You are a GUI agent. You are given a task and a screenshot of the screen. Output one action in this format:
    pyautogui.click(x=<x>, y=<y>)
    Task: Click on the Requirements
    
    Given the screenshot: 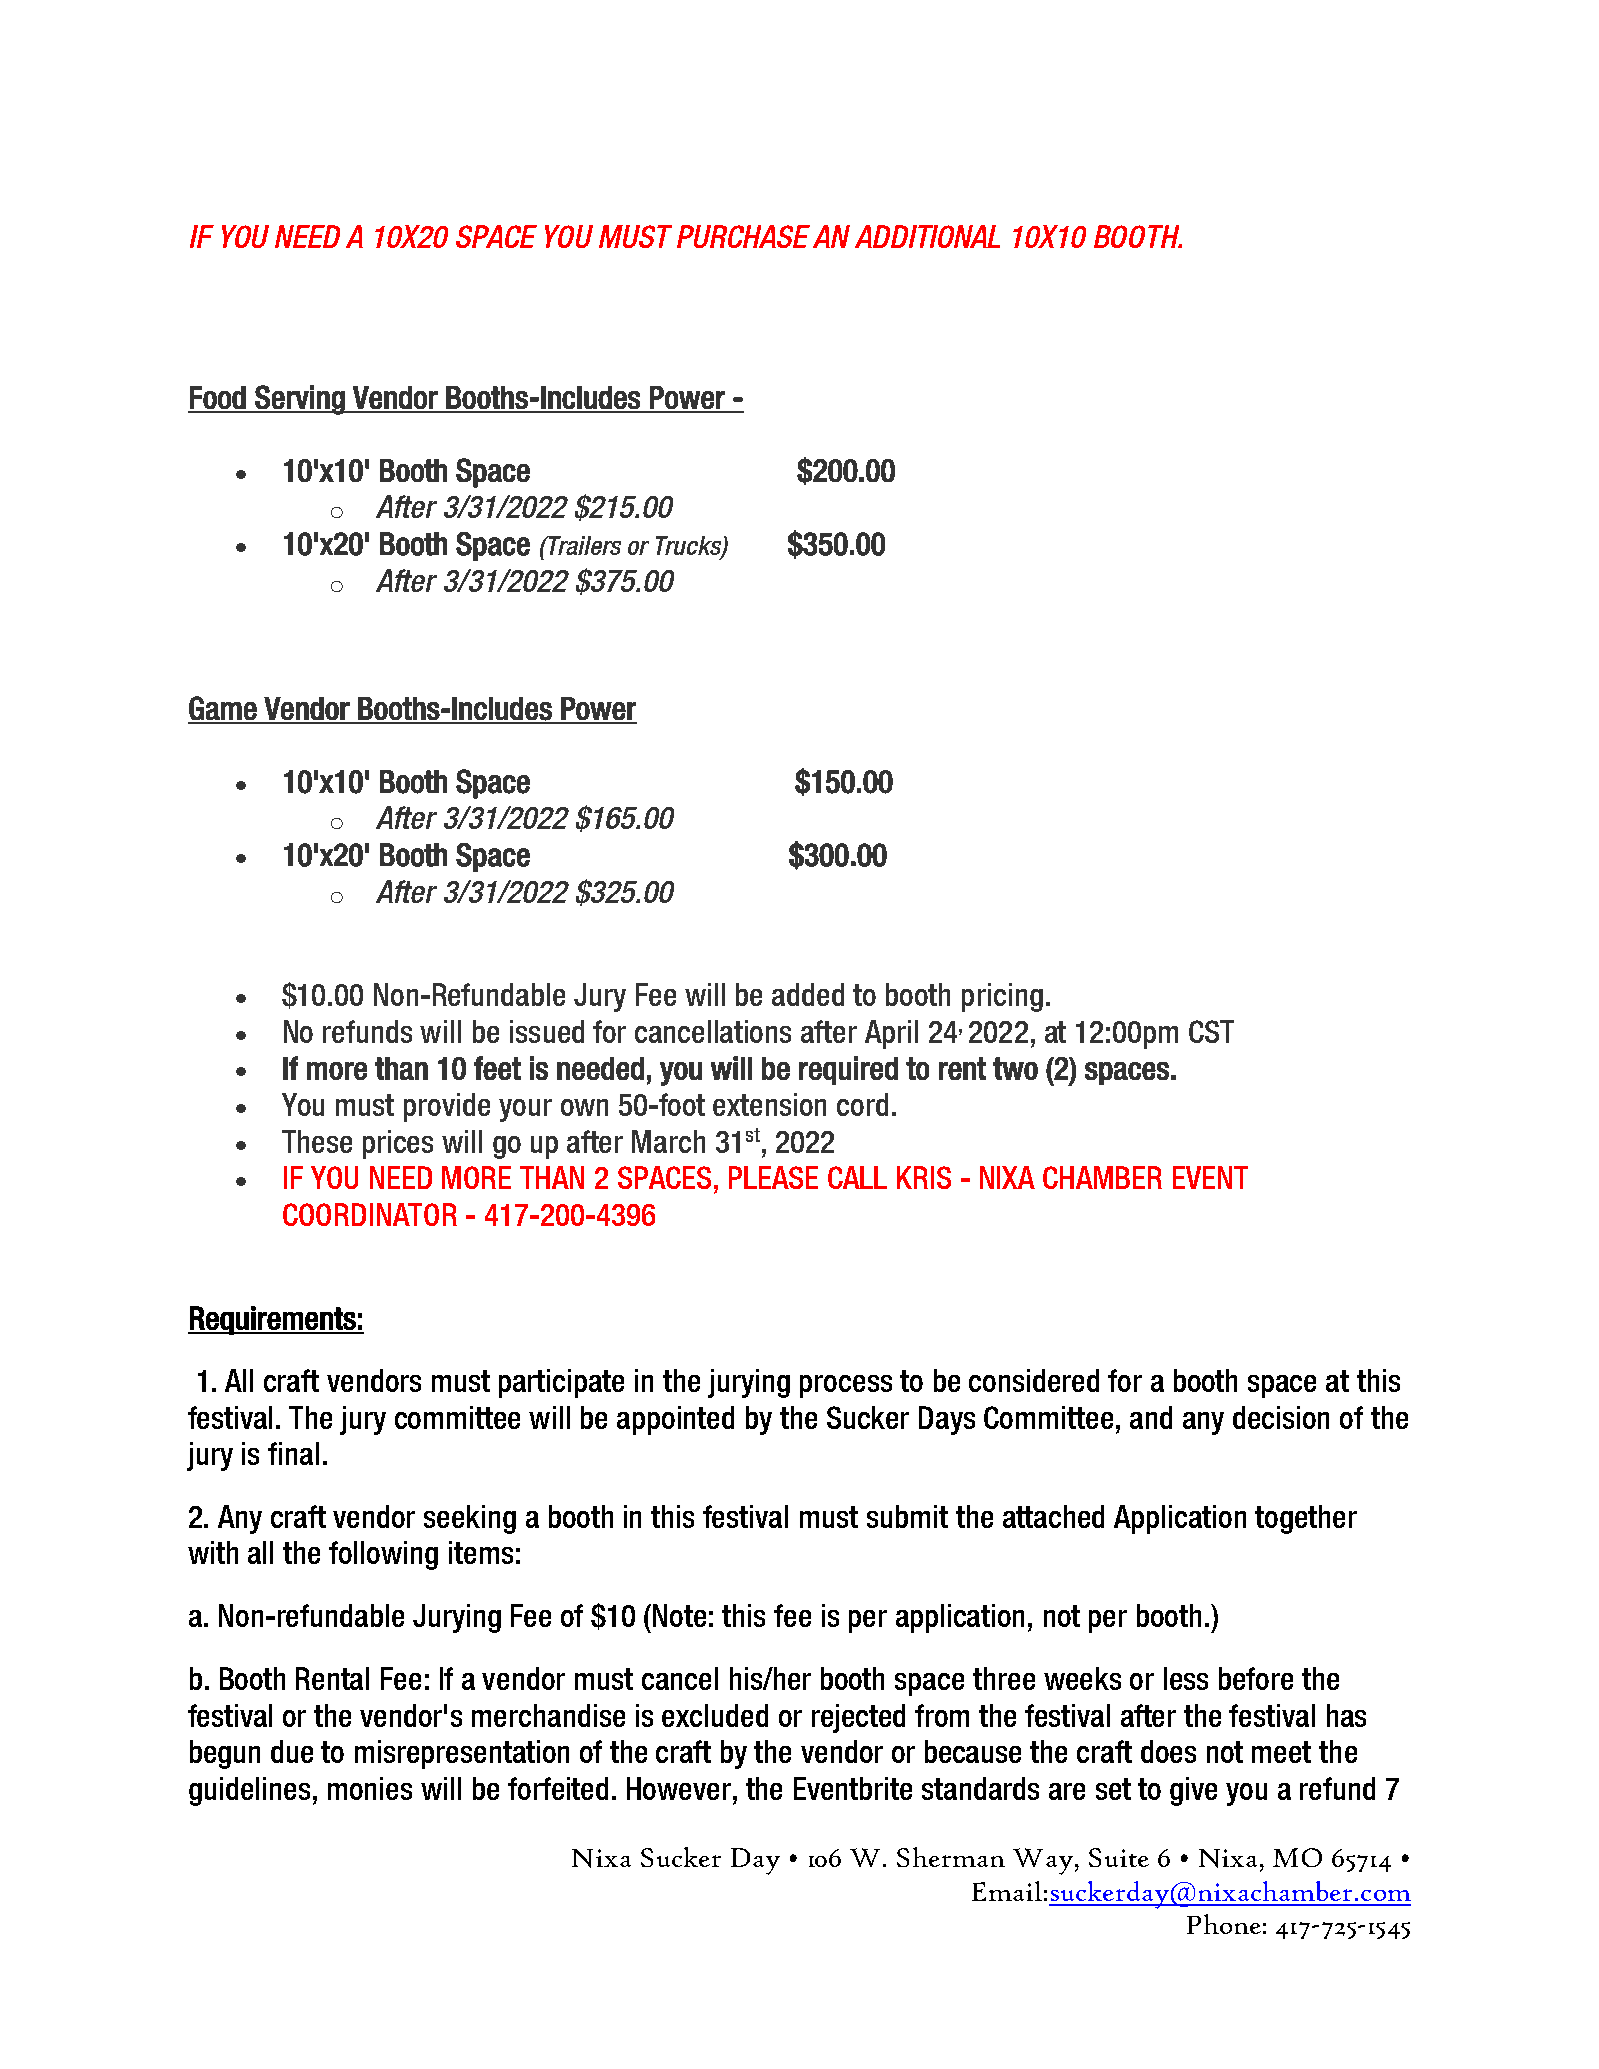 What is the action you would take?
    pyautogui.click(x=273, y=1320)
